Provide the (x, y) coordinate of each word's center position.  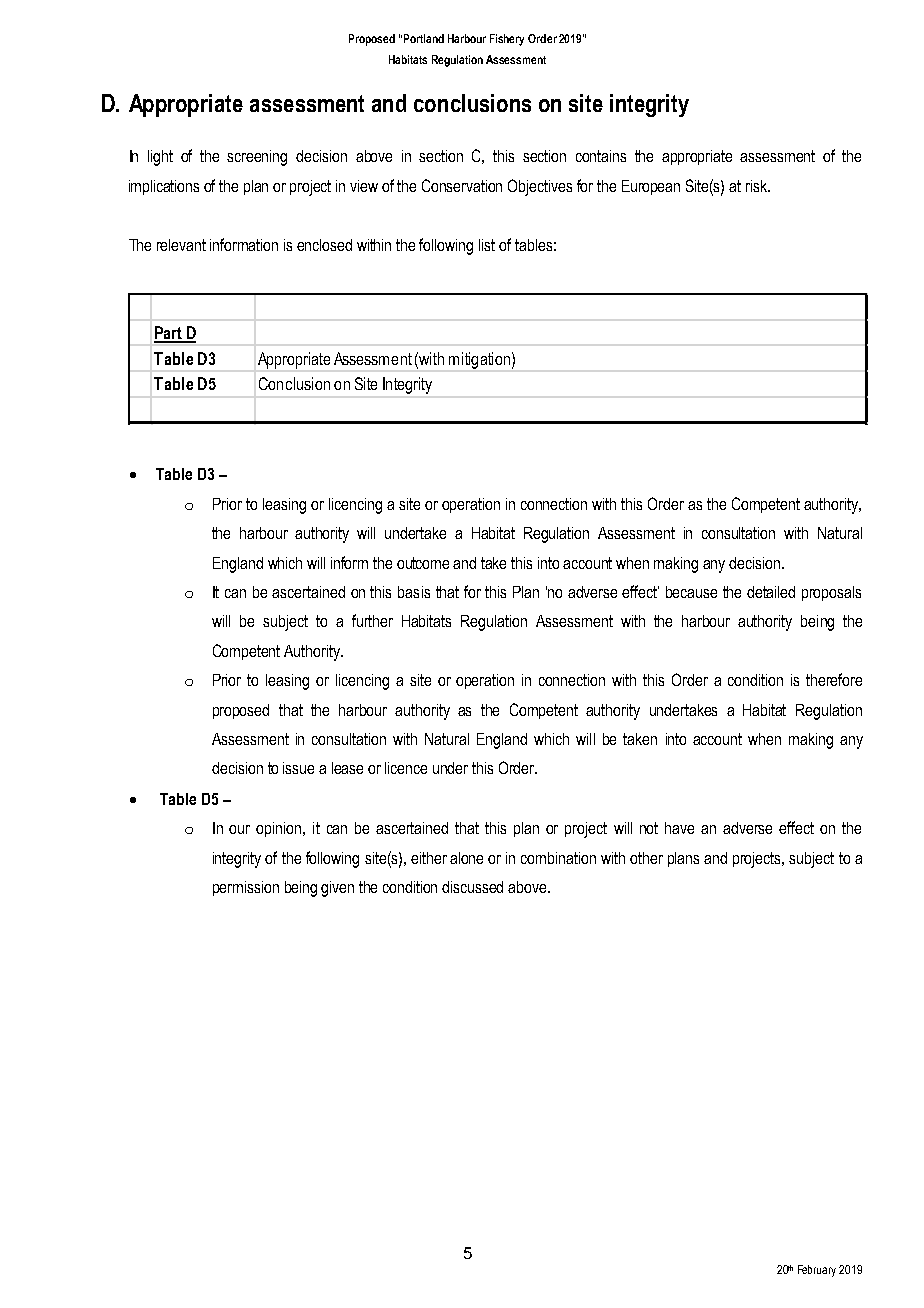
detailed (771, 592)
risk (758, 186)
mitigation (479, 360)
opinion (280, 829)
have (679, 828)
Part (169, 334)
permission (246, 888)
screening (257, 158)
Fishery (507, 40)
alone (466, 858)
